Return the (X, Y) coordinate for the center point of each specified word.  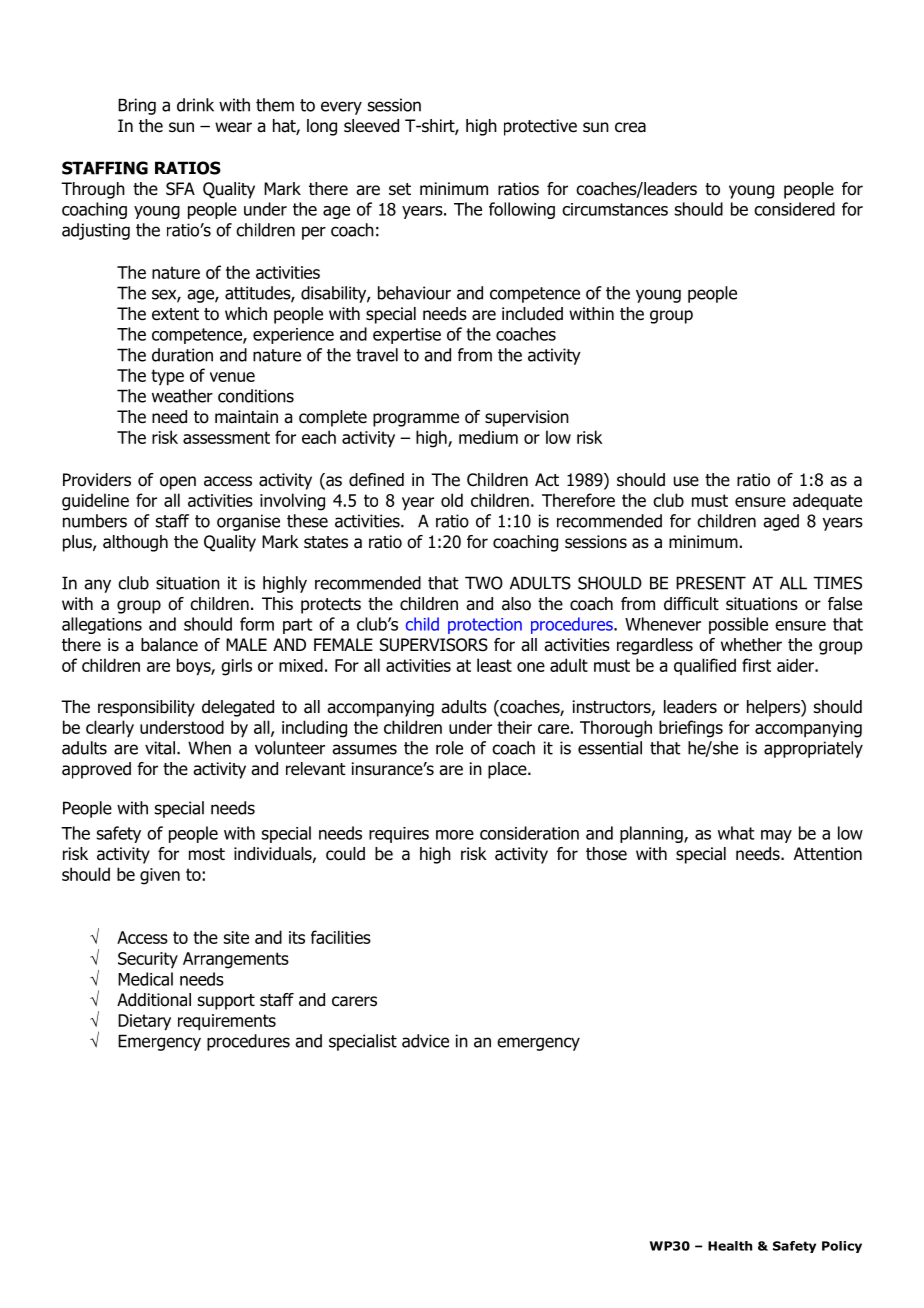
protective (540, 127)
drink (195, 105)
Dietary (144, 1022)
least (494, 665)
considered (794, 209)
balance (169, 645)
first (756, 665)
